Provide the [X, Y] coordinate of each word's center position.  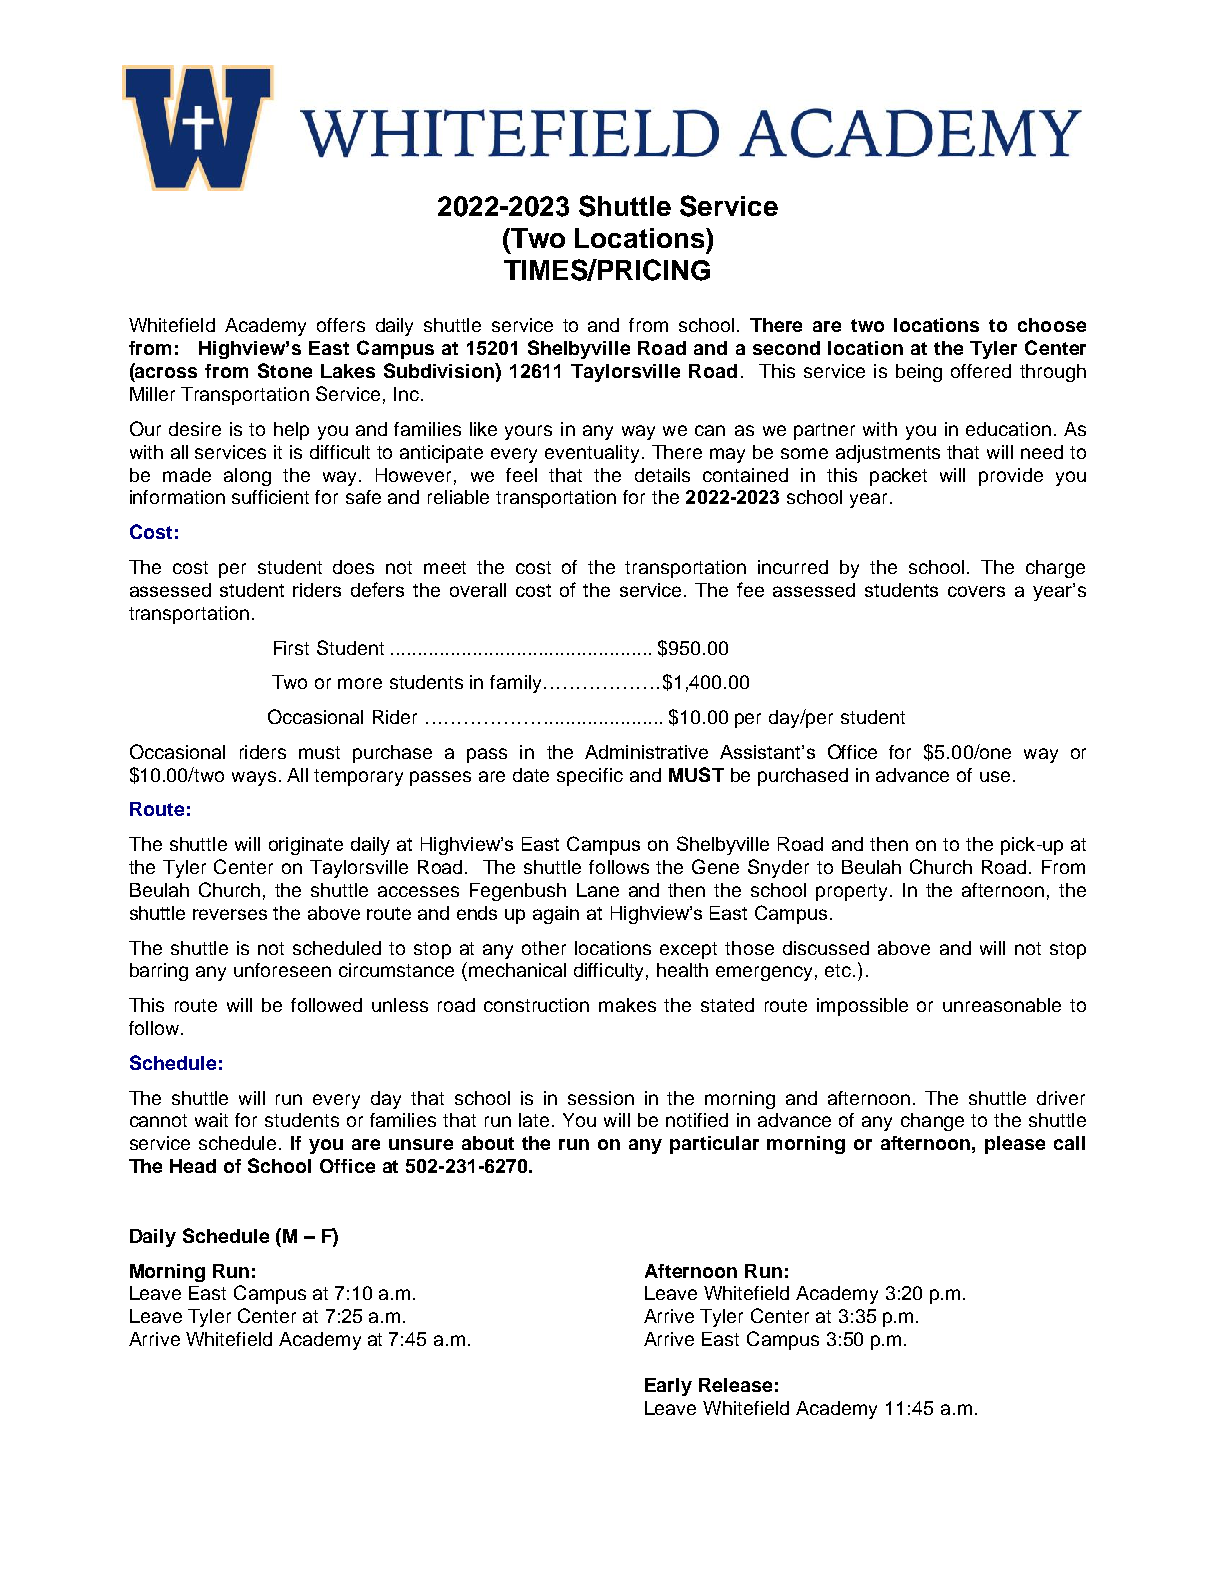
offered [981, 371]
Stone [285, 370]
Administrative [646, 752]
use [995, 776]
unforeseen [282, 970]
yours [528, 432]
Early [668, 1387]
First [291, 648]
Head [193, 1166]
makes [627, 1005]
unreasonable [1002, 1005]
